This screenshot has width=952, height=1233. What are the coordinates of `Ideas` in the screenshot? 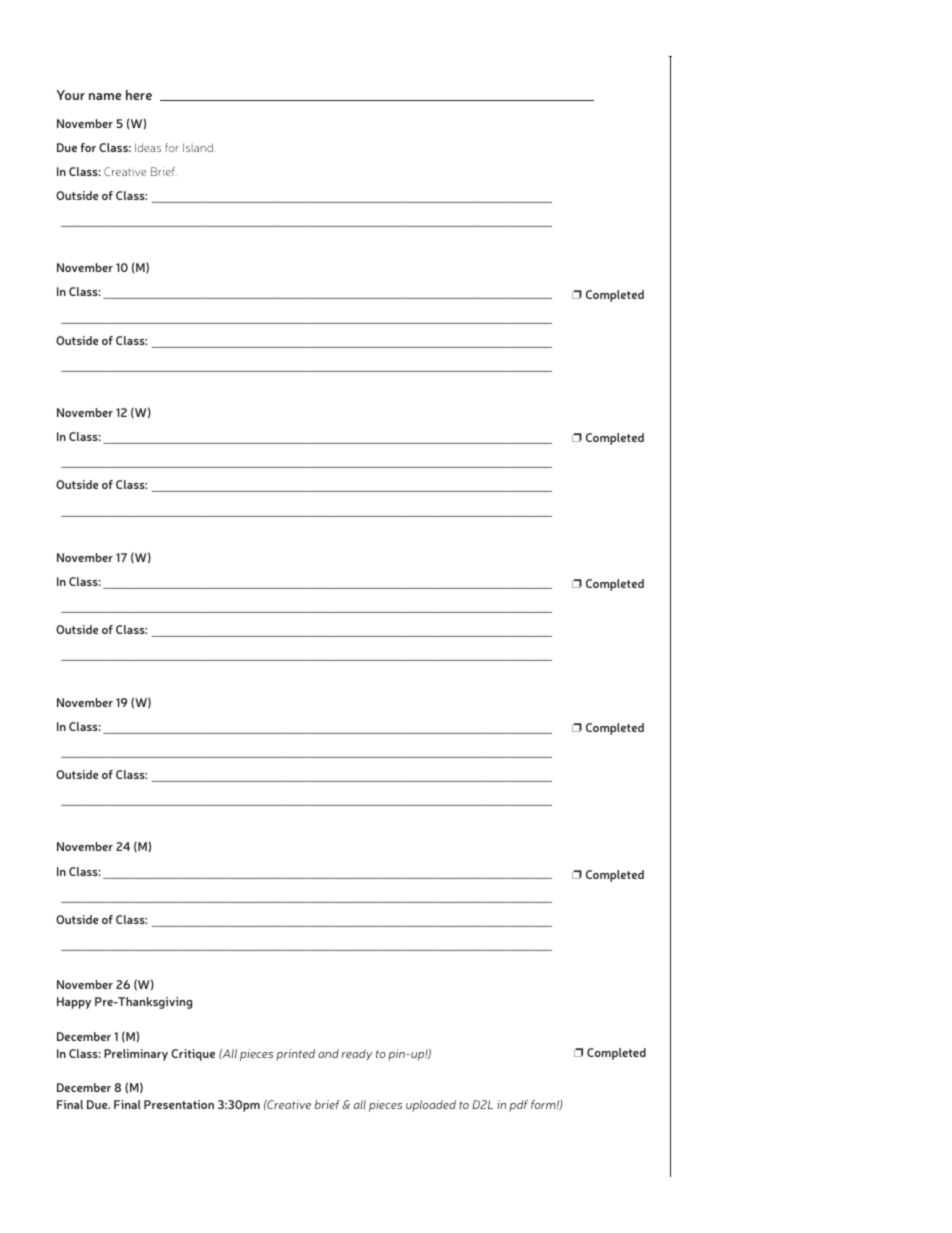 It's located at (148, 147).
